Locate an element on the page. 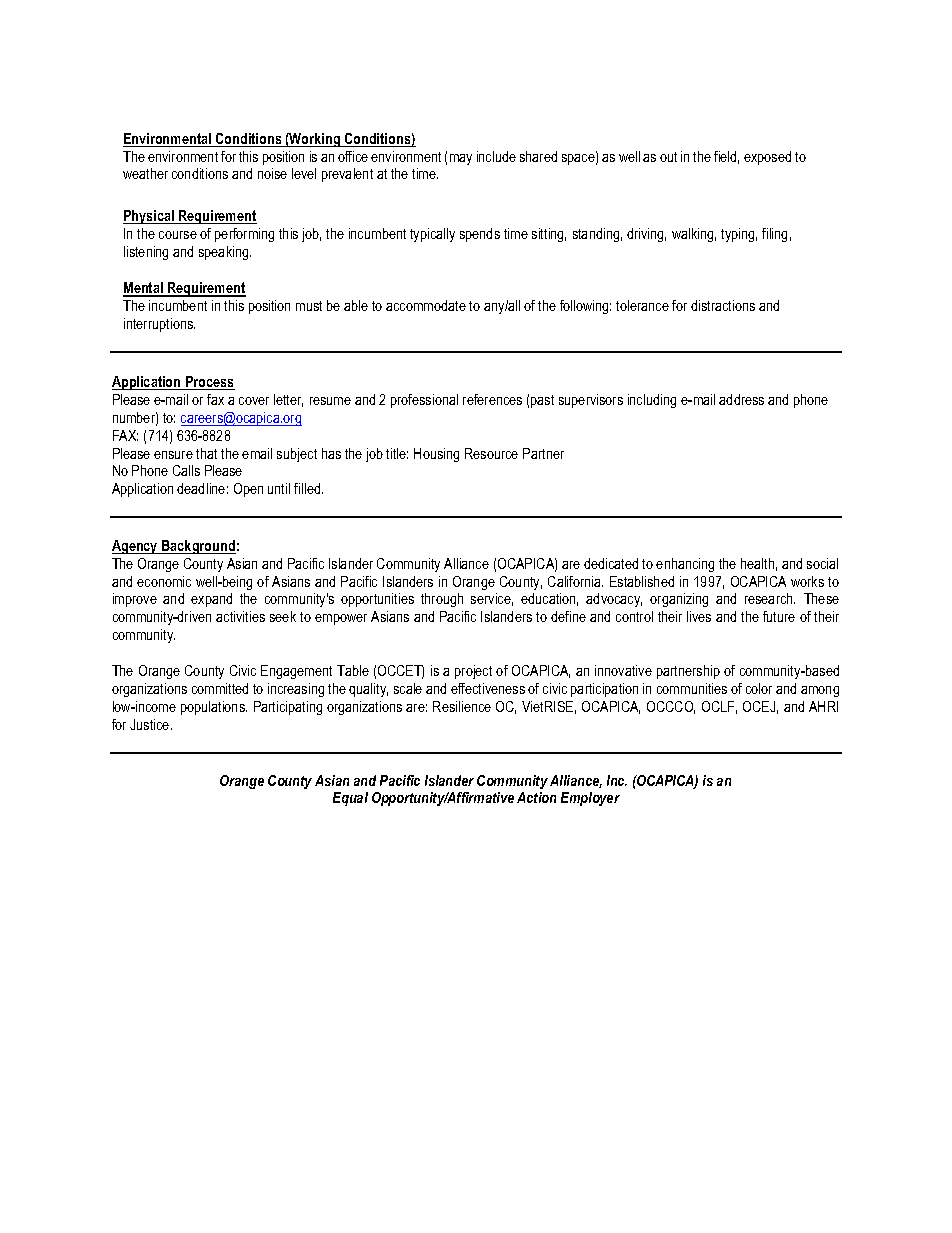 The image size is (952, 1233). interruptions is located at coordinates (159, 325).
